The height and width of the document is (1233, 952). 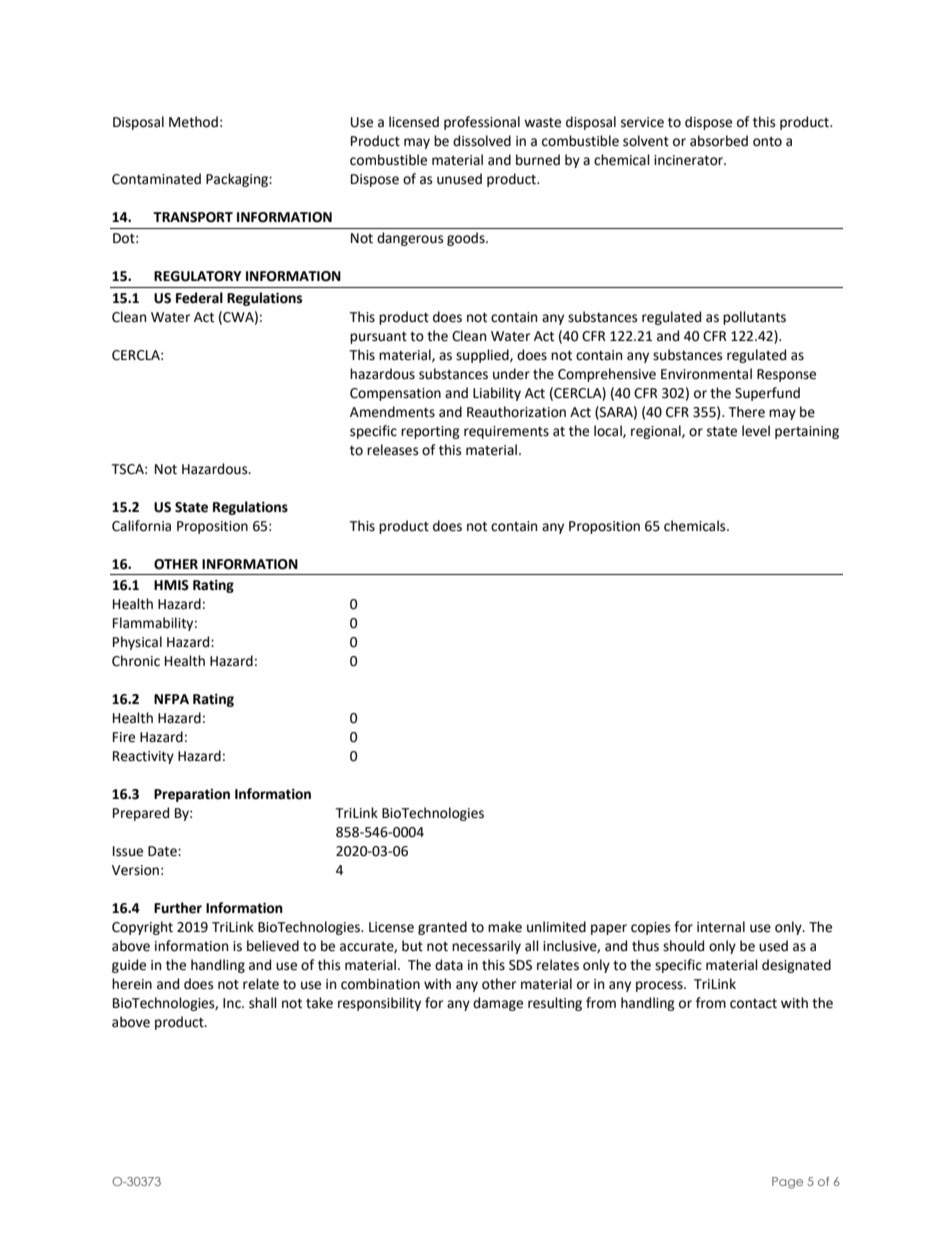 What do you see at coordinates (193, 122) in the document?
I see `Method` at bounding box center [193, 122].
